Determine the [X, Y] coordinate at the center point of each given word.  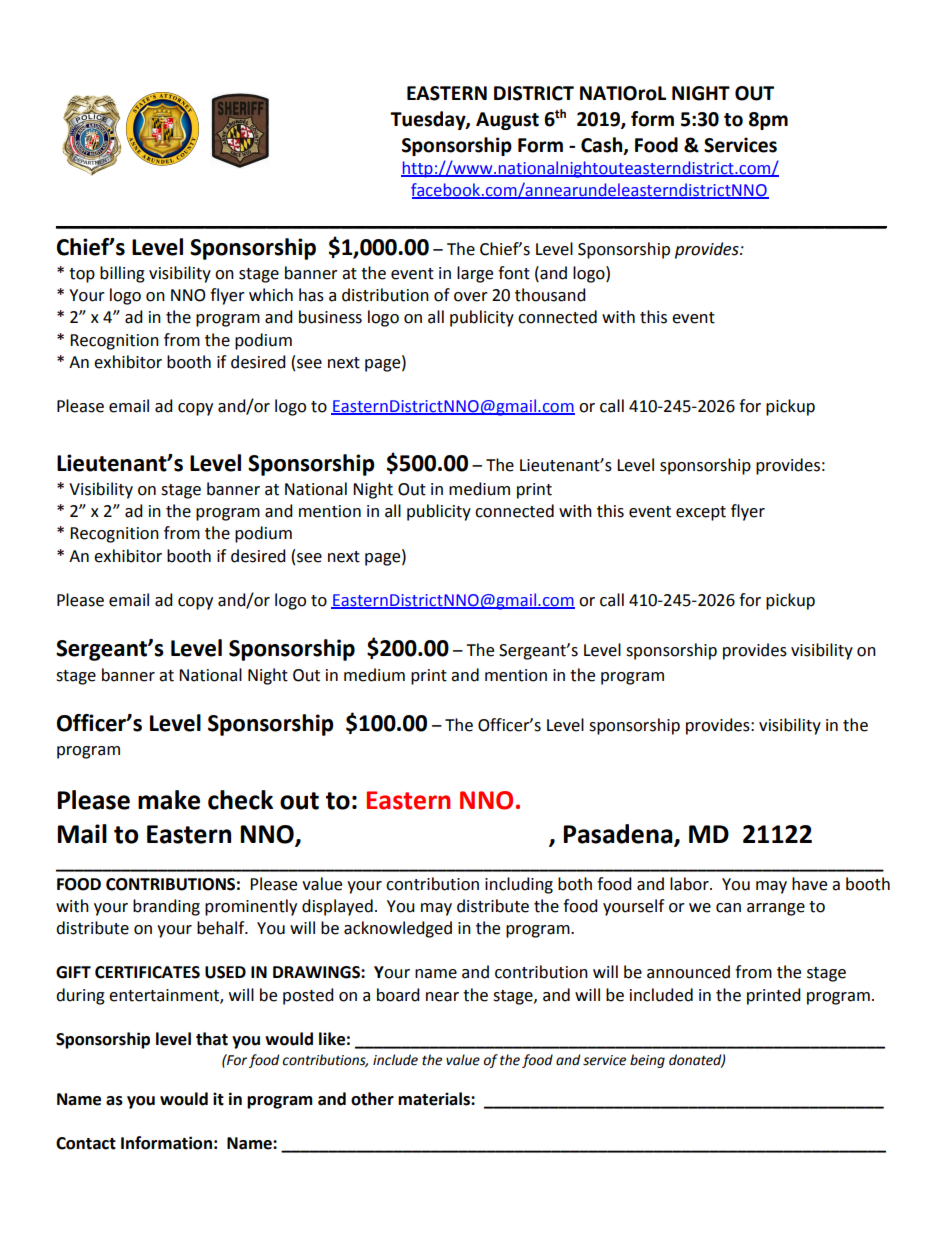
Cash [603, 145]
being [647, 1061]
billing [122, 274]
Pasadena [619, 835]
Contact [86, 1143]
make [169, 800]
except [701, 513]
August [507, 121]
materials [435, 1099]
